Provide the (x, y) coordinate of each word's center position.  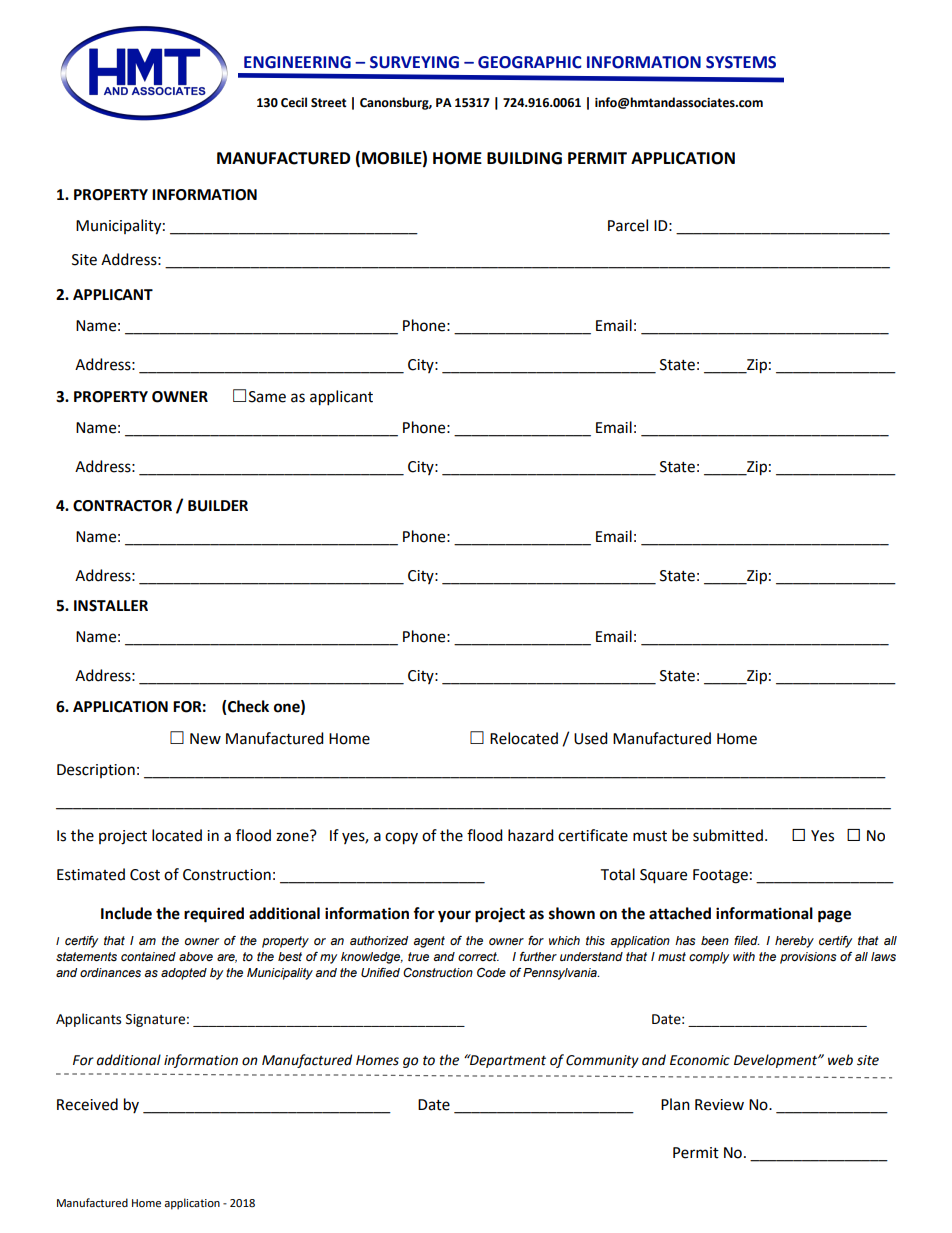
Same (267, 397)
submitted (728, 835)
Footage (720, 876)
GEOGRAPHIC (530, 62)
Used (591, 738)
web (840, 1060)
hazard (531, 835)
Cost (145, 875)
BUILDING (524, 158)
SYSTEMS (741, 62)
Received (87, 1104)
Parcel (628, 225)
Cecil (294, 102)
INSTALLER (111, 606)
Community (602, 1061)
